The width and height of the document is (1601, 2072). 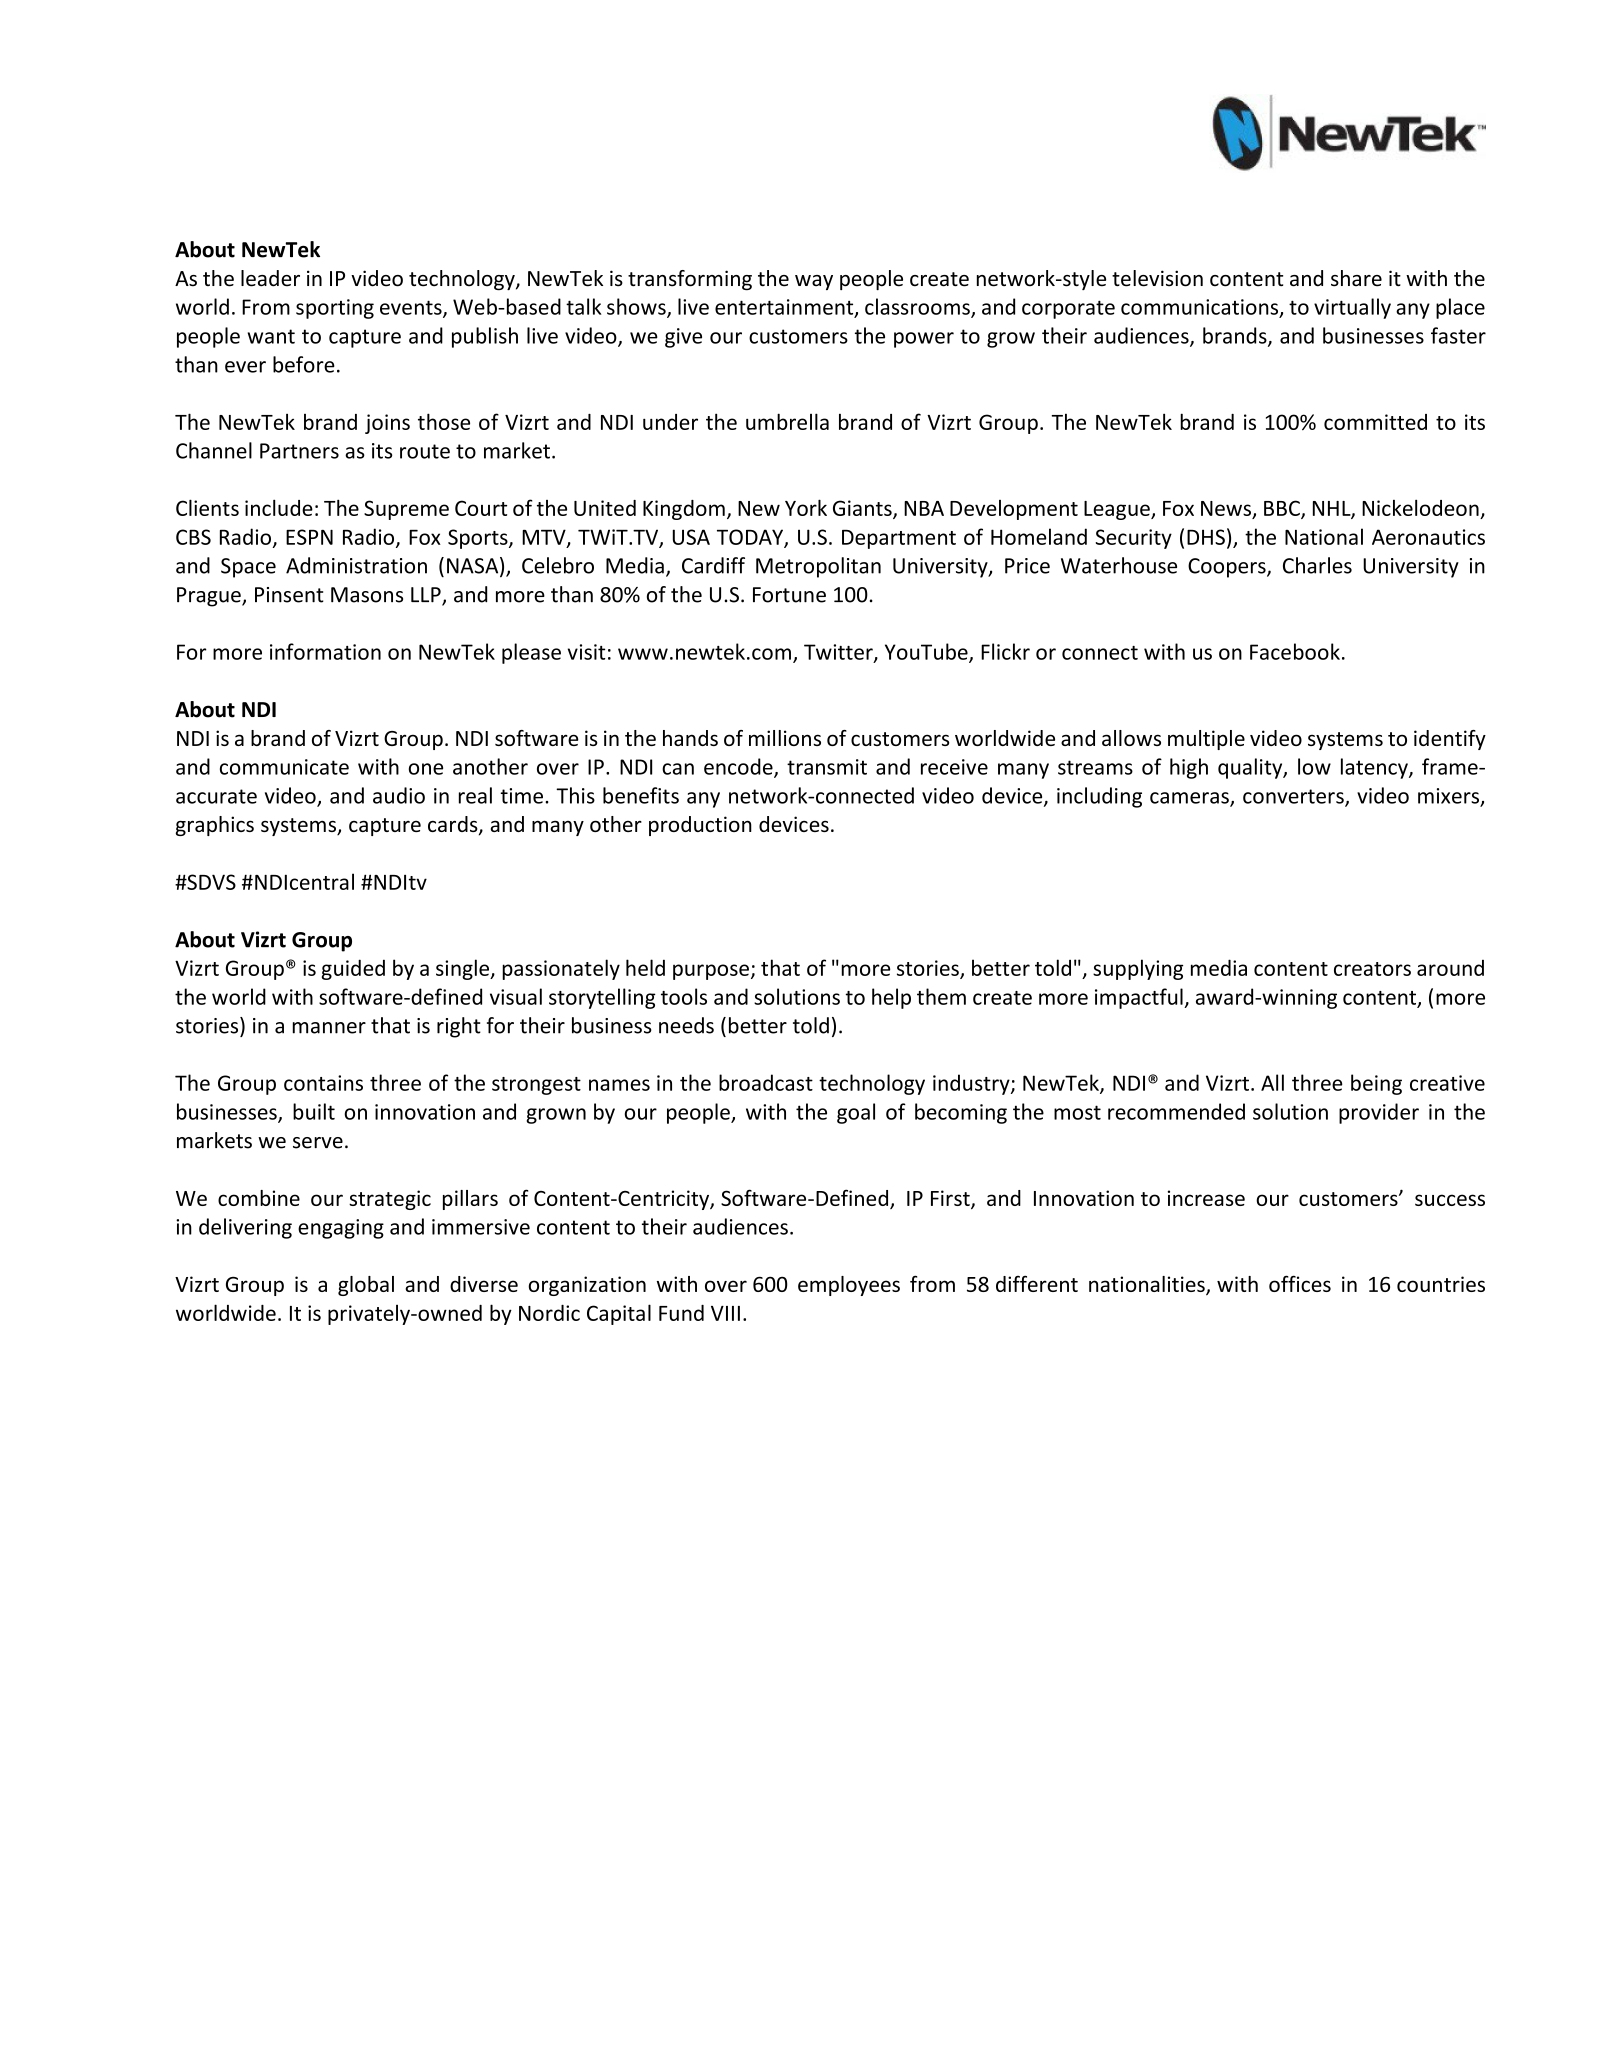 What do you see at coordinates (891, 998) in the document?
I see `help` at bounding box center [891, 998].
